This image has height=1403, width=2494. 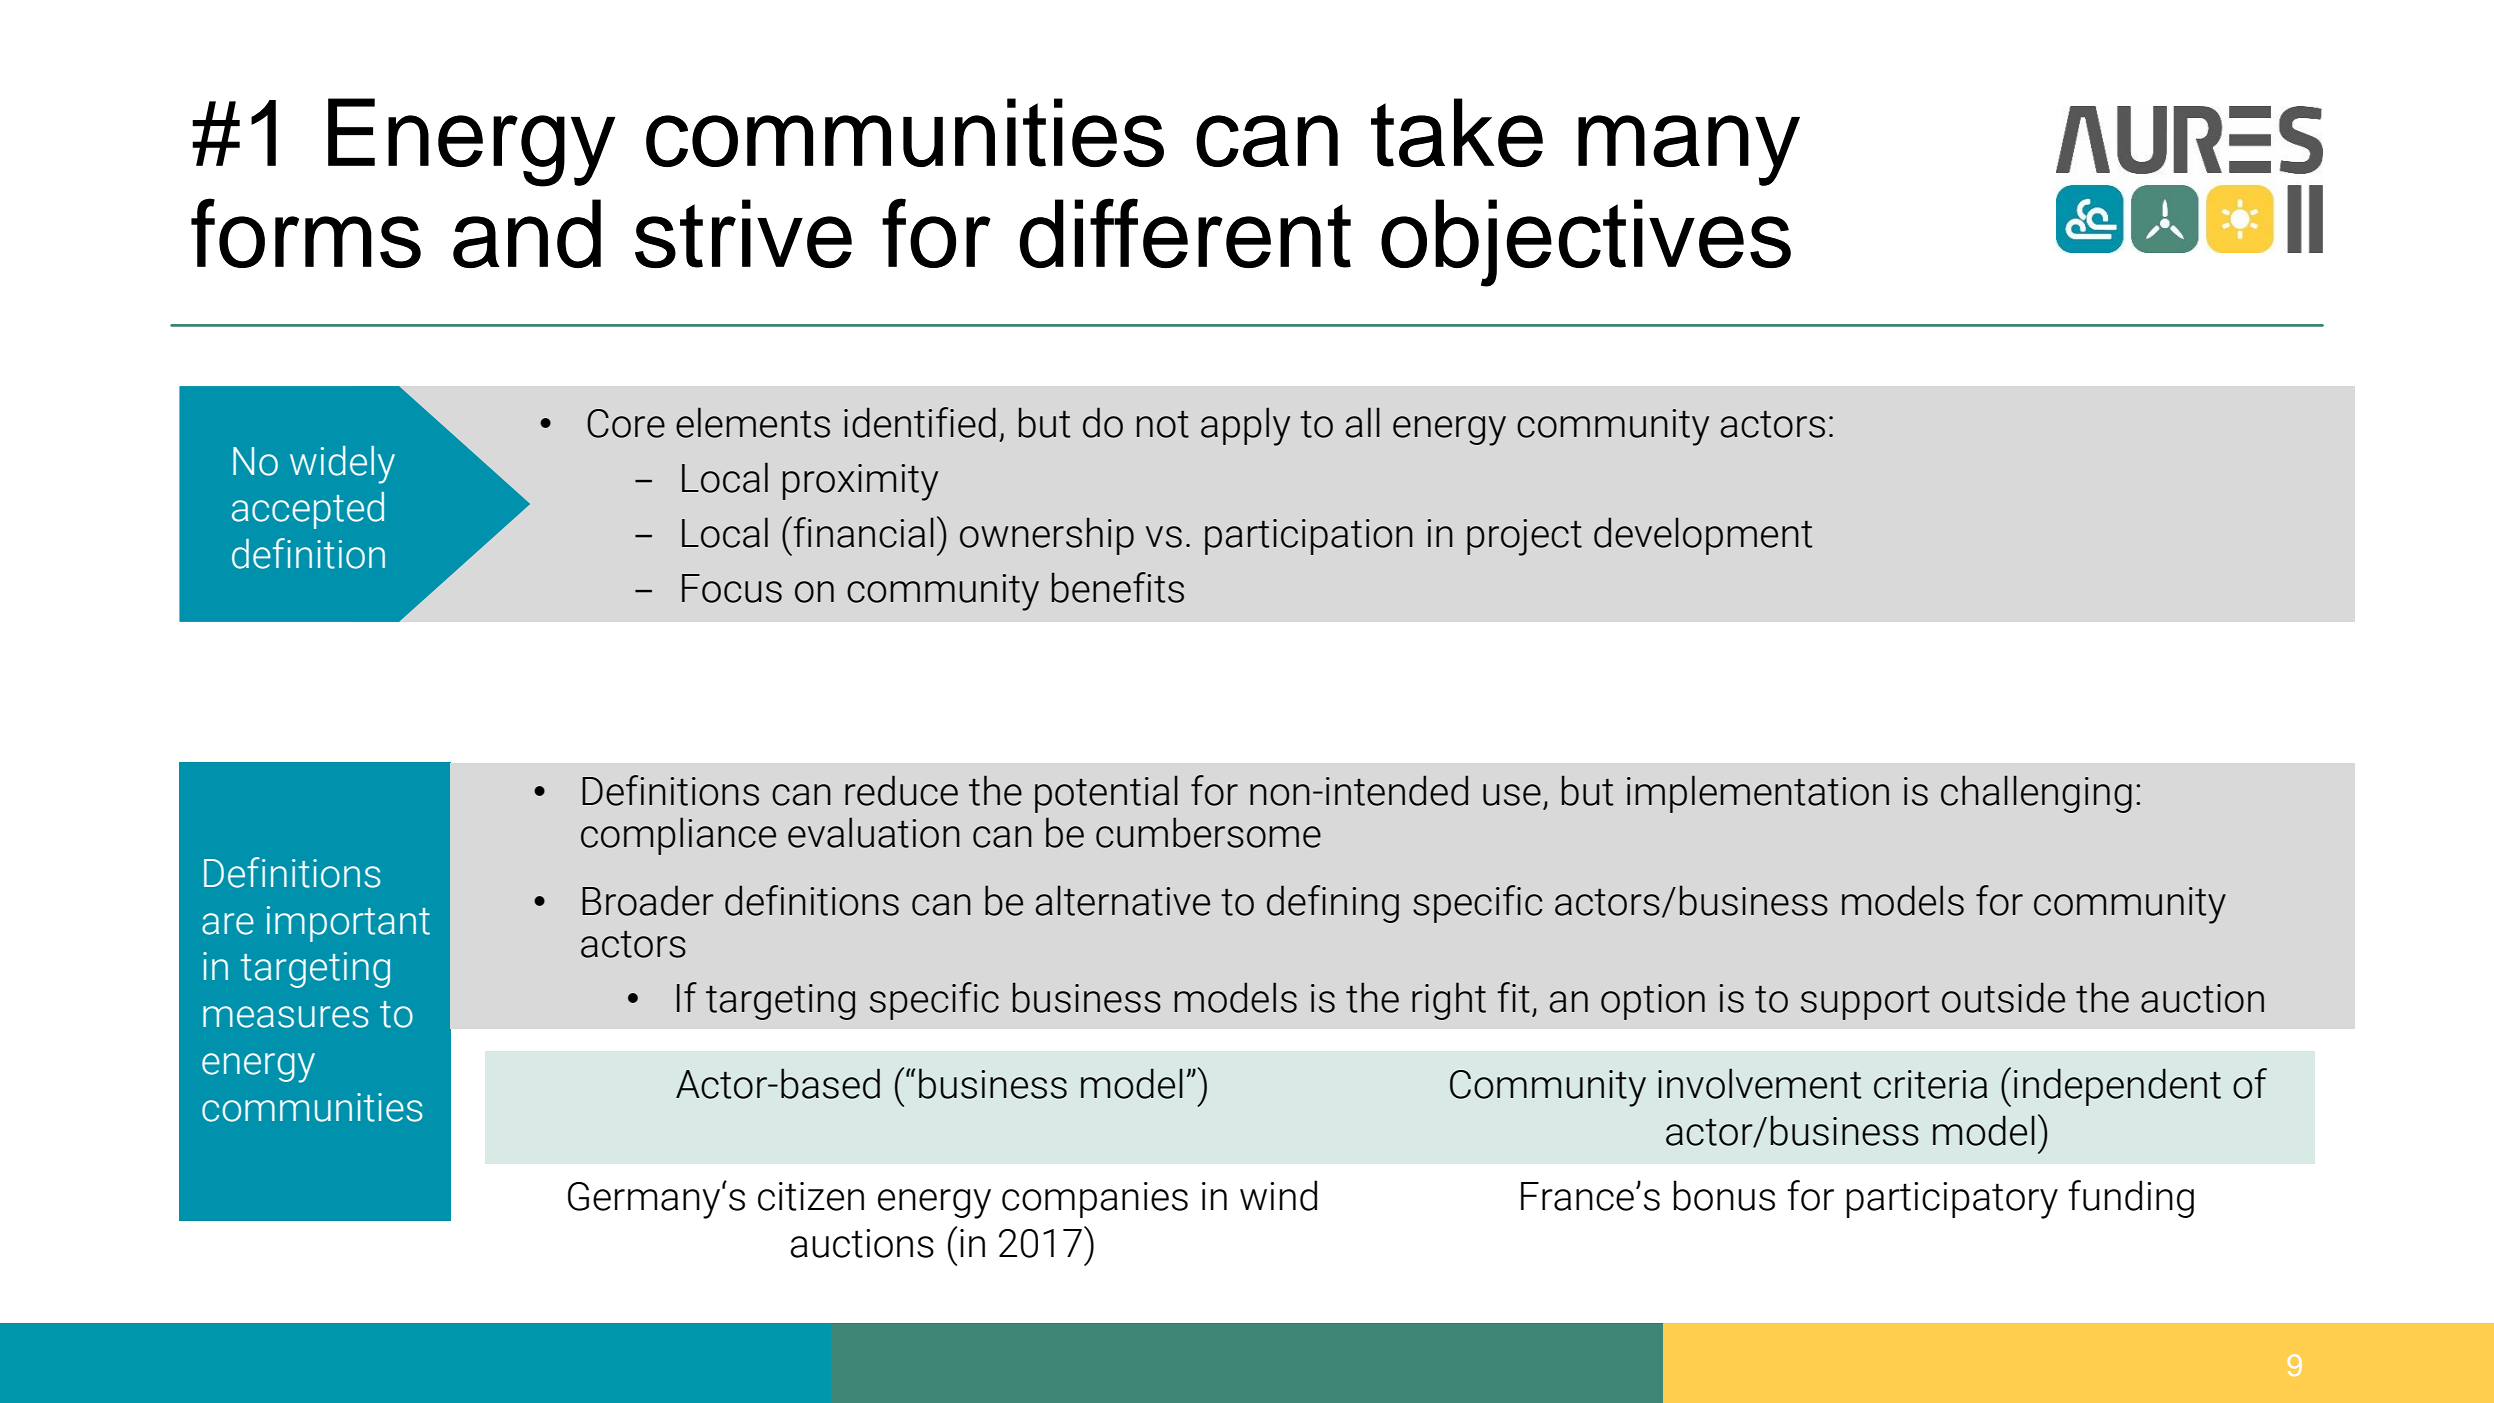 I want to click on wind, so click(x=1278, y=1195).
